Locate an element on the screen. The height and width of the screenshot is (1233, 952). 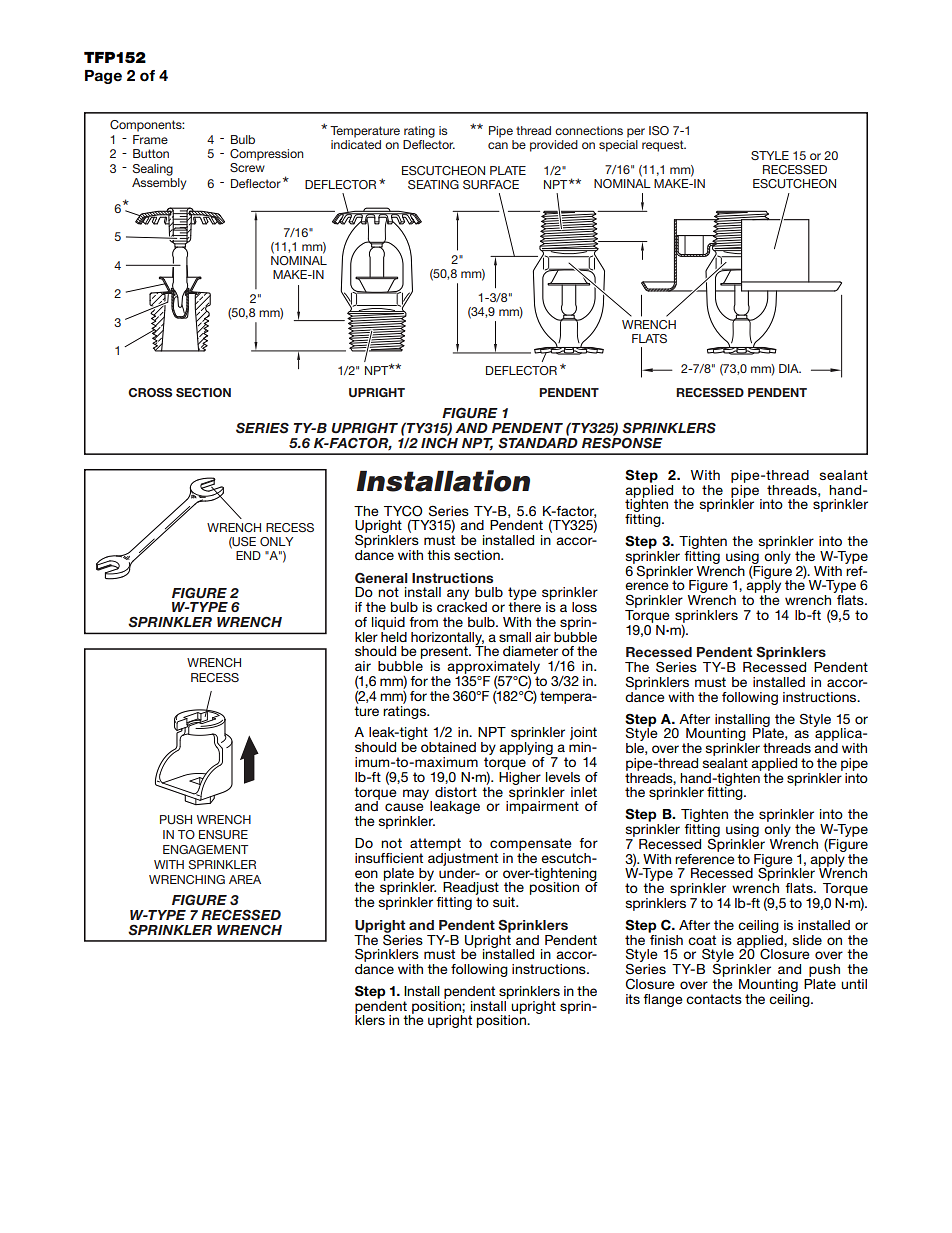
ISO is located at coordinates (659, 130).
